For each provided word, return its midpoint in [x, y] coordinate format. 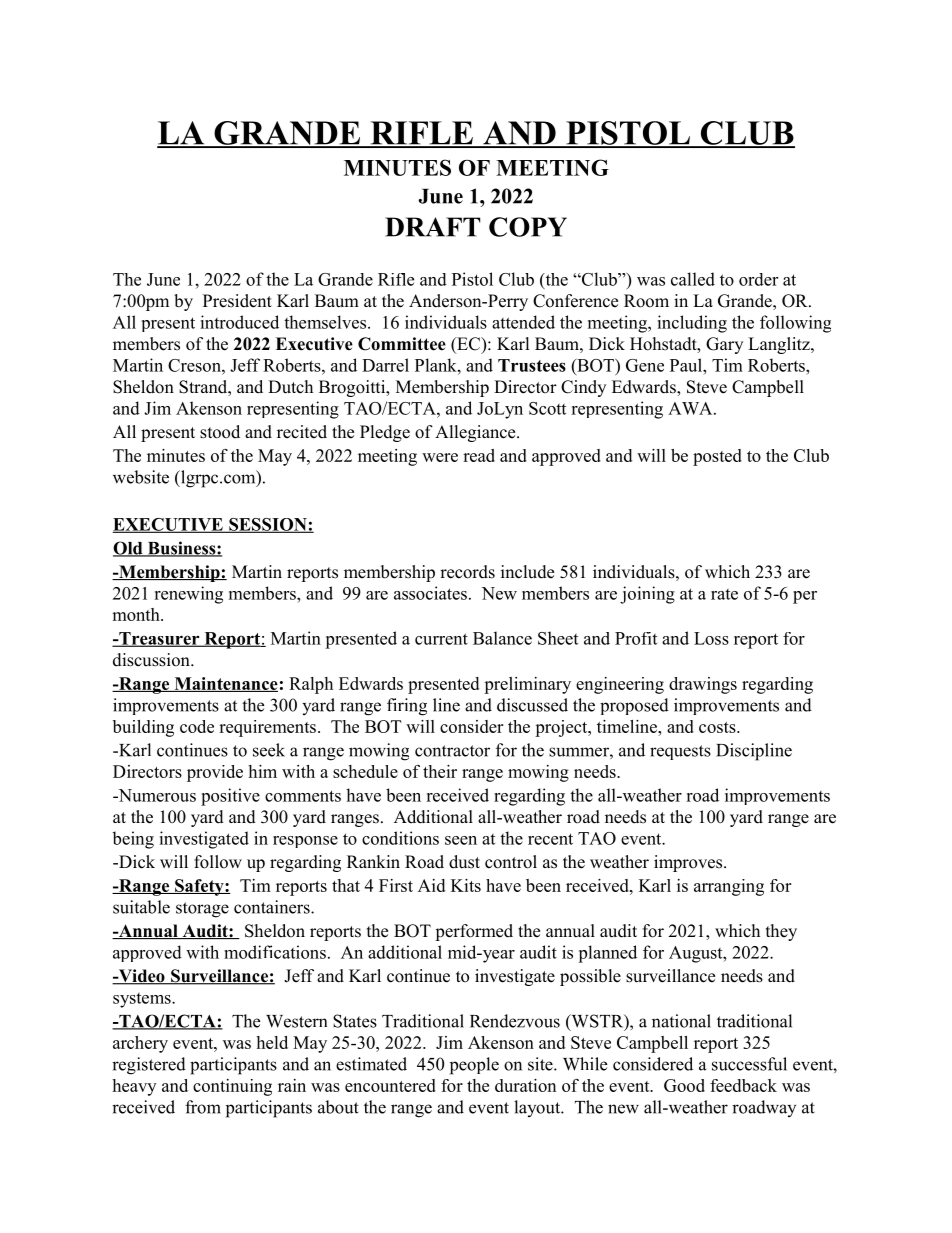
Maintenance [225, 684]
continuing [232, 1087]
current [441, 639]
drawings [703, 685]
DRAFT [432, 227]
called [693, 279]
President [237, 301]
